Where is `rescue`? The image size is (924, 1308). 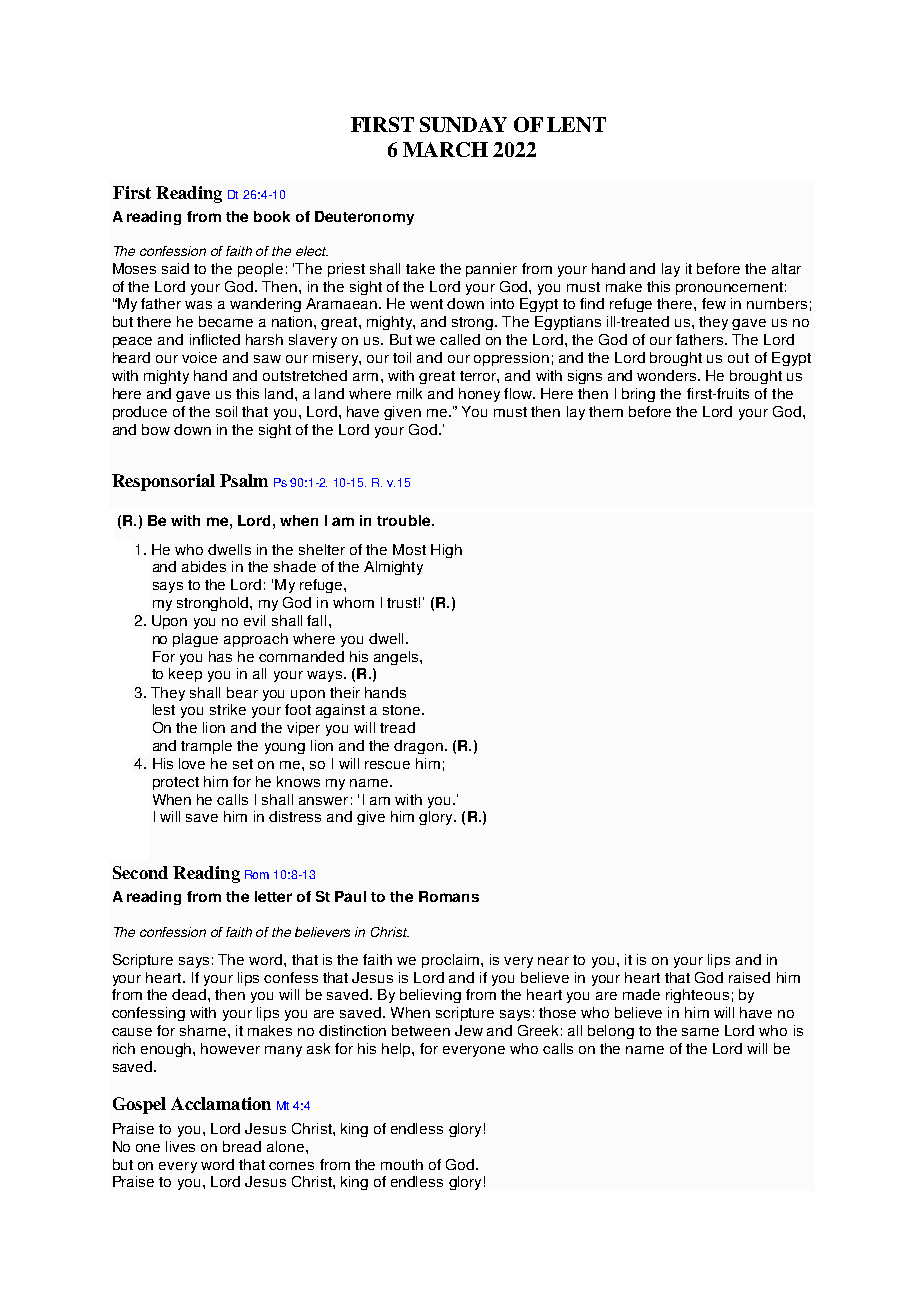 rescue is located at coordinates (387, 765).
